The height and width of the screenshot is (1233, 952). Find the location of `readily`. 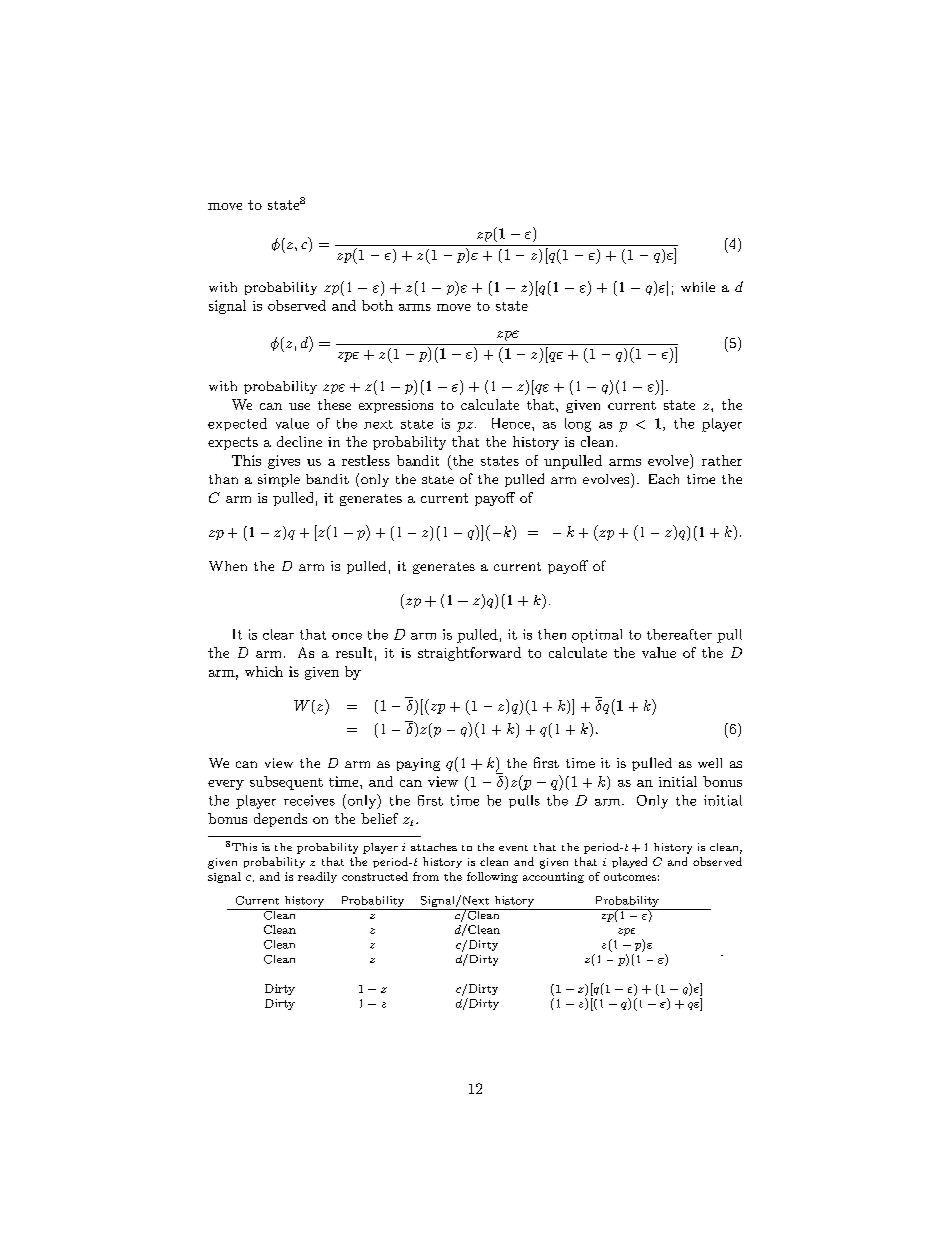

readily is located at coordinates (317, 877).
